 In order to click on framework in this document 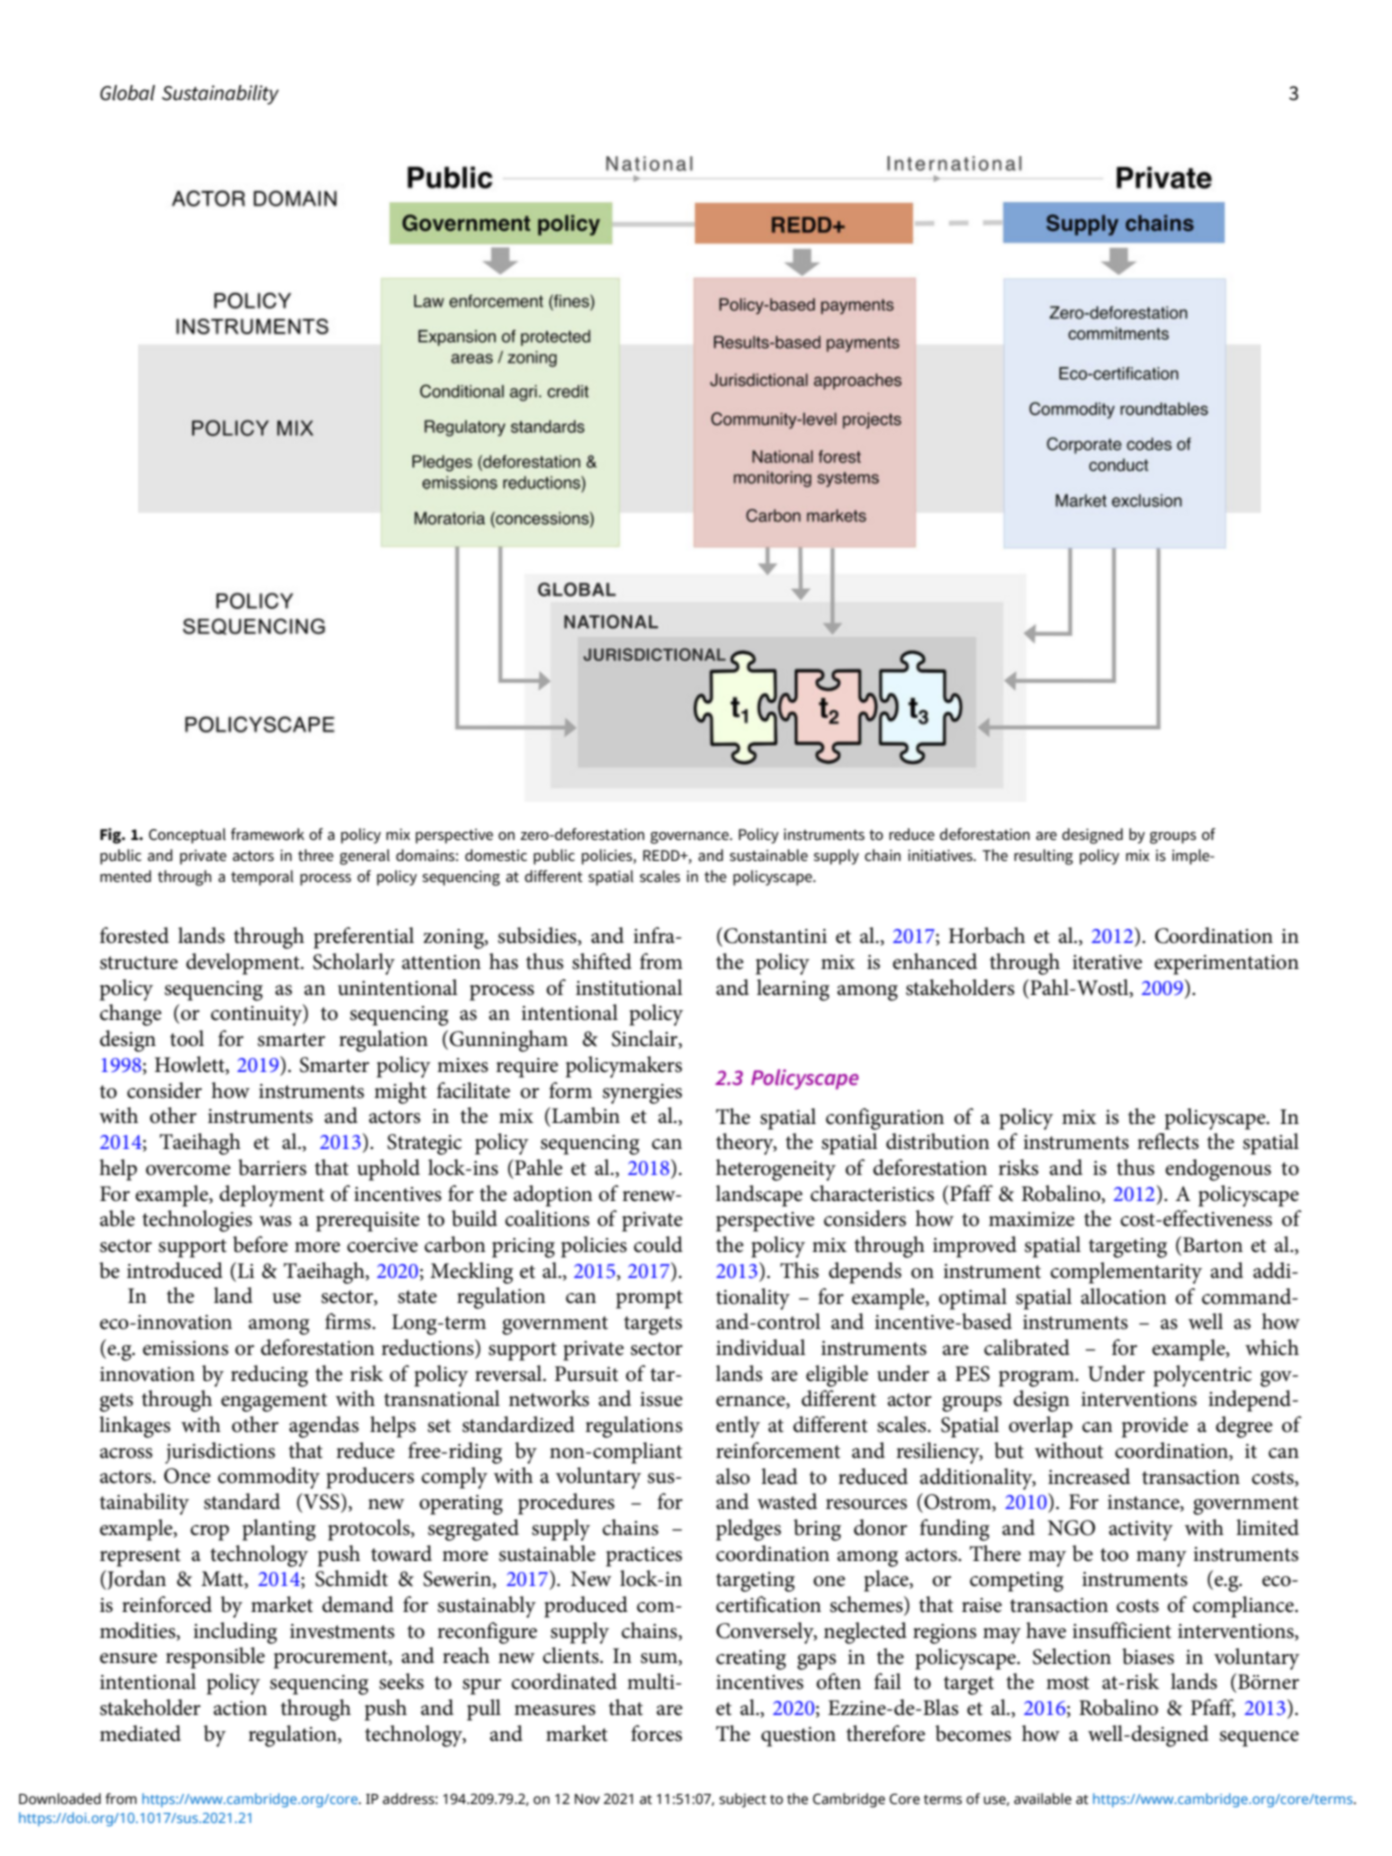, I will do `click(267, 834)`.
